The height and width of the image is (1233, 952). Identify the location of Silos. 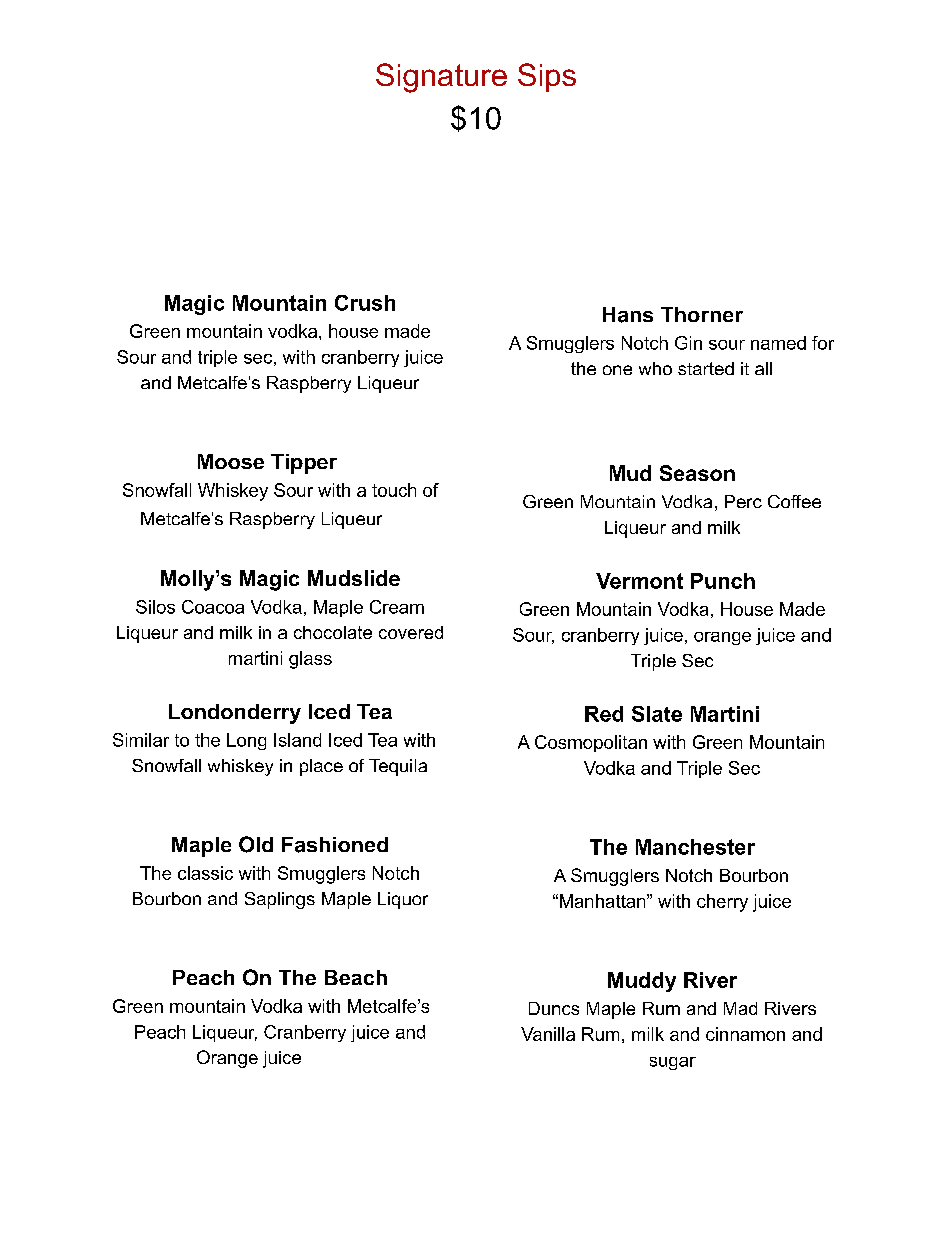
(155, 607).
